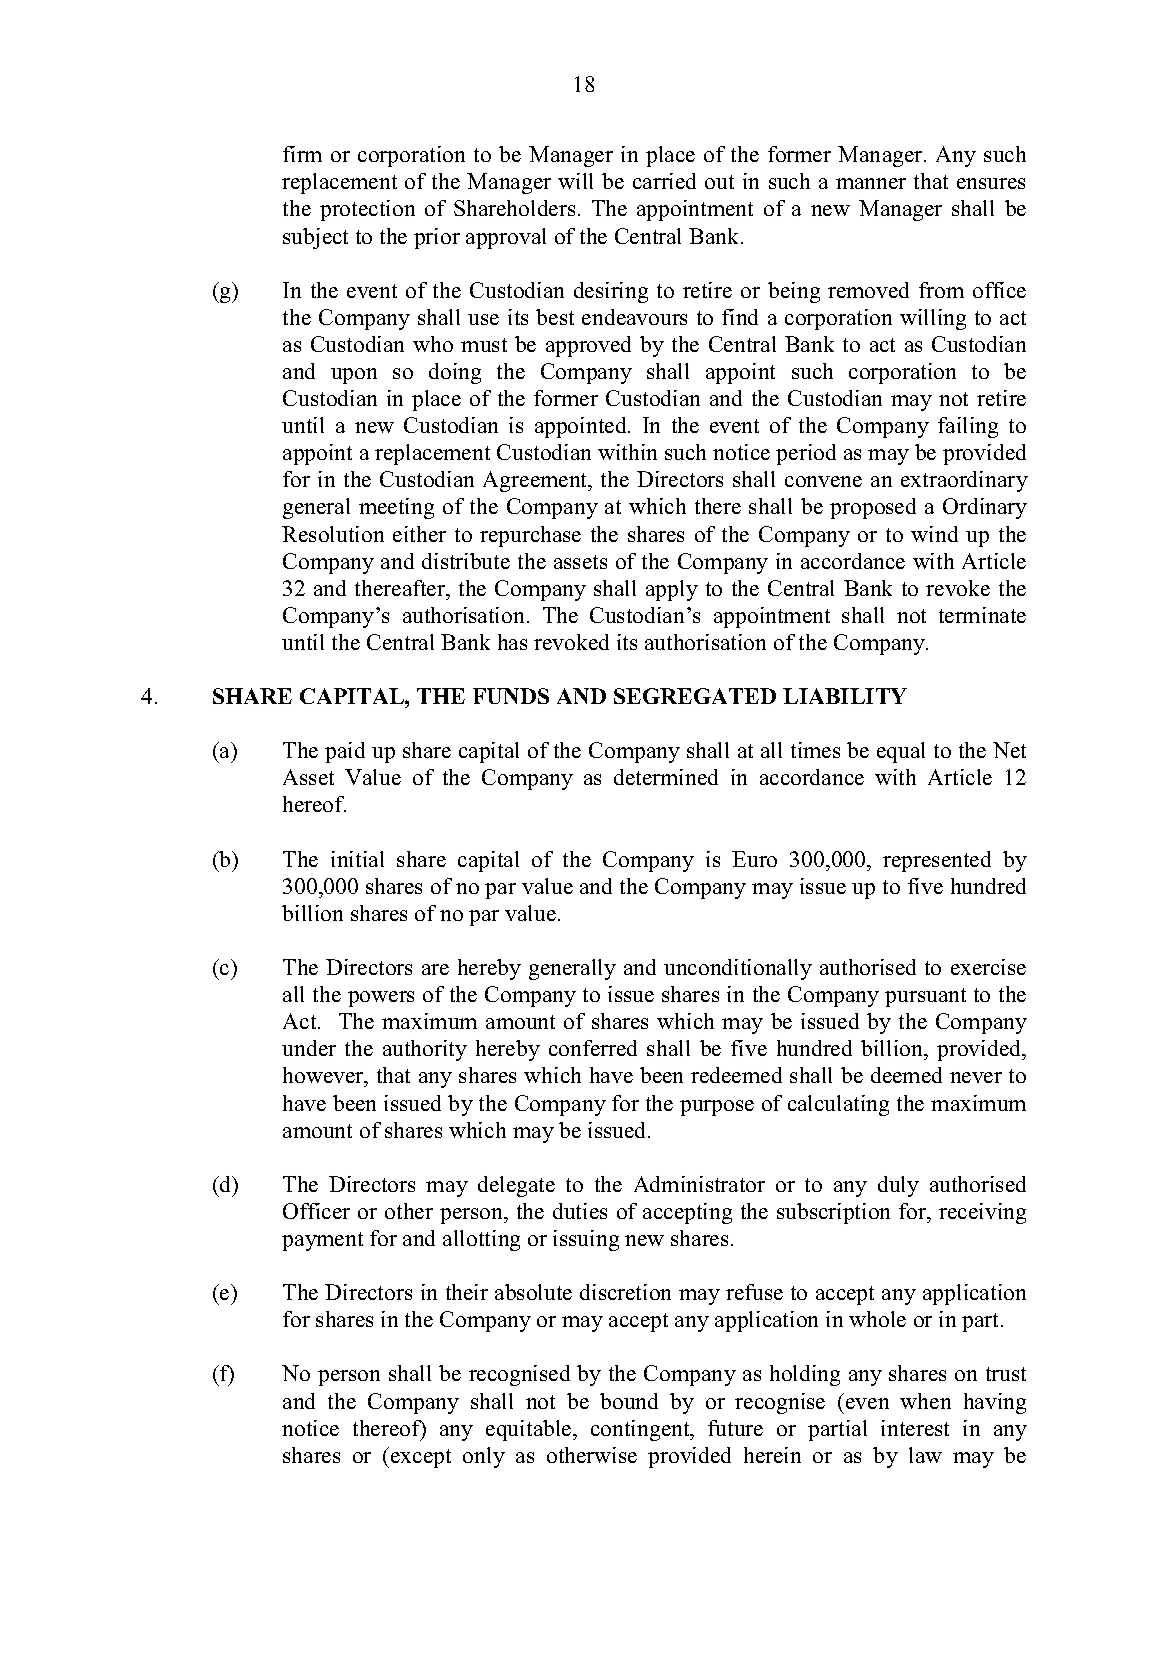 This page has height=1653, width=1168. Describe the element at coordinates (664, 181) in the page. I see `carried` at that location.
